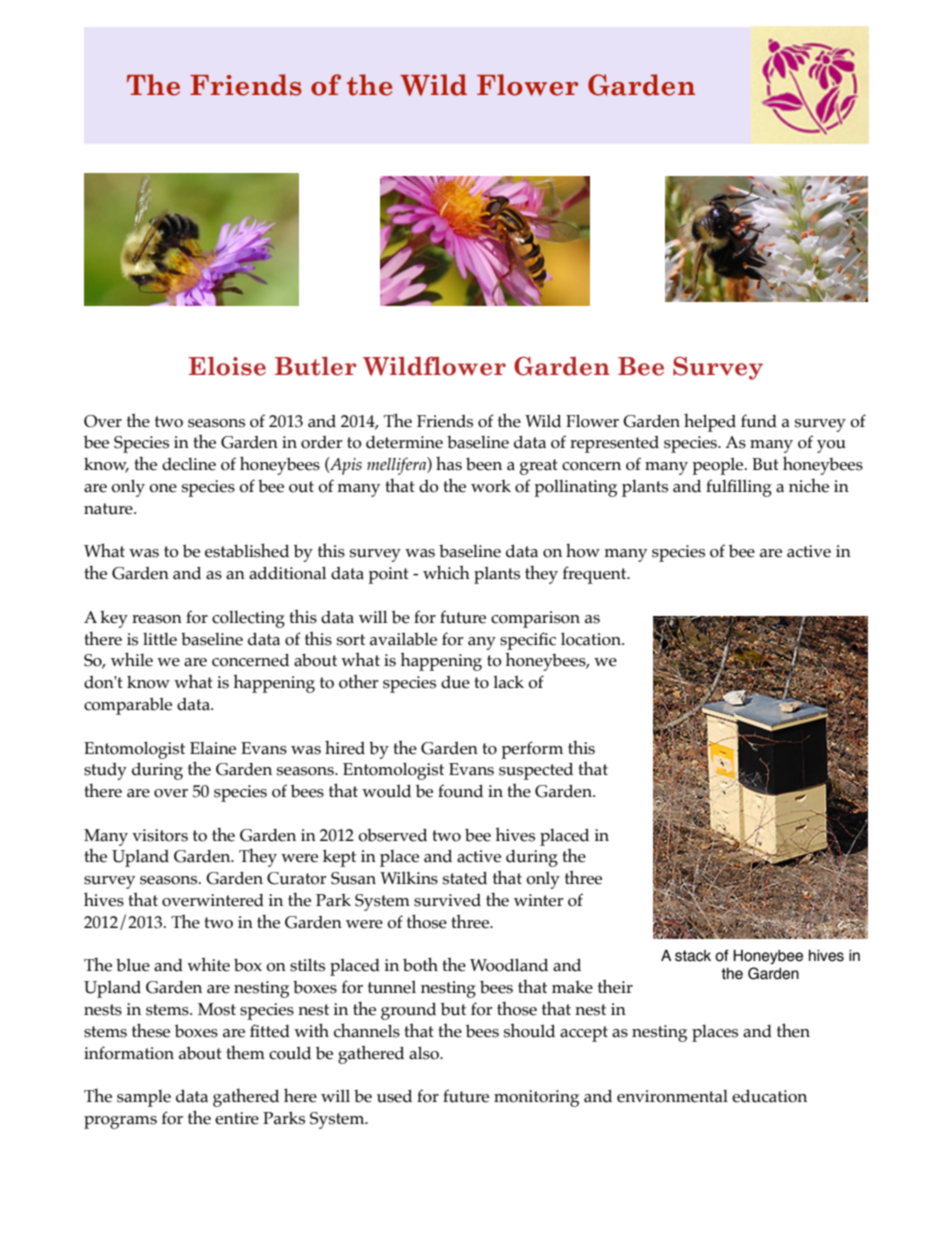 The image size is (952, 1233). I want to click on Butler, so click(316, 366).
